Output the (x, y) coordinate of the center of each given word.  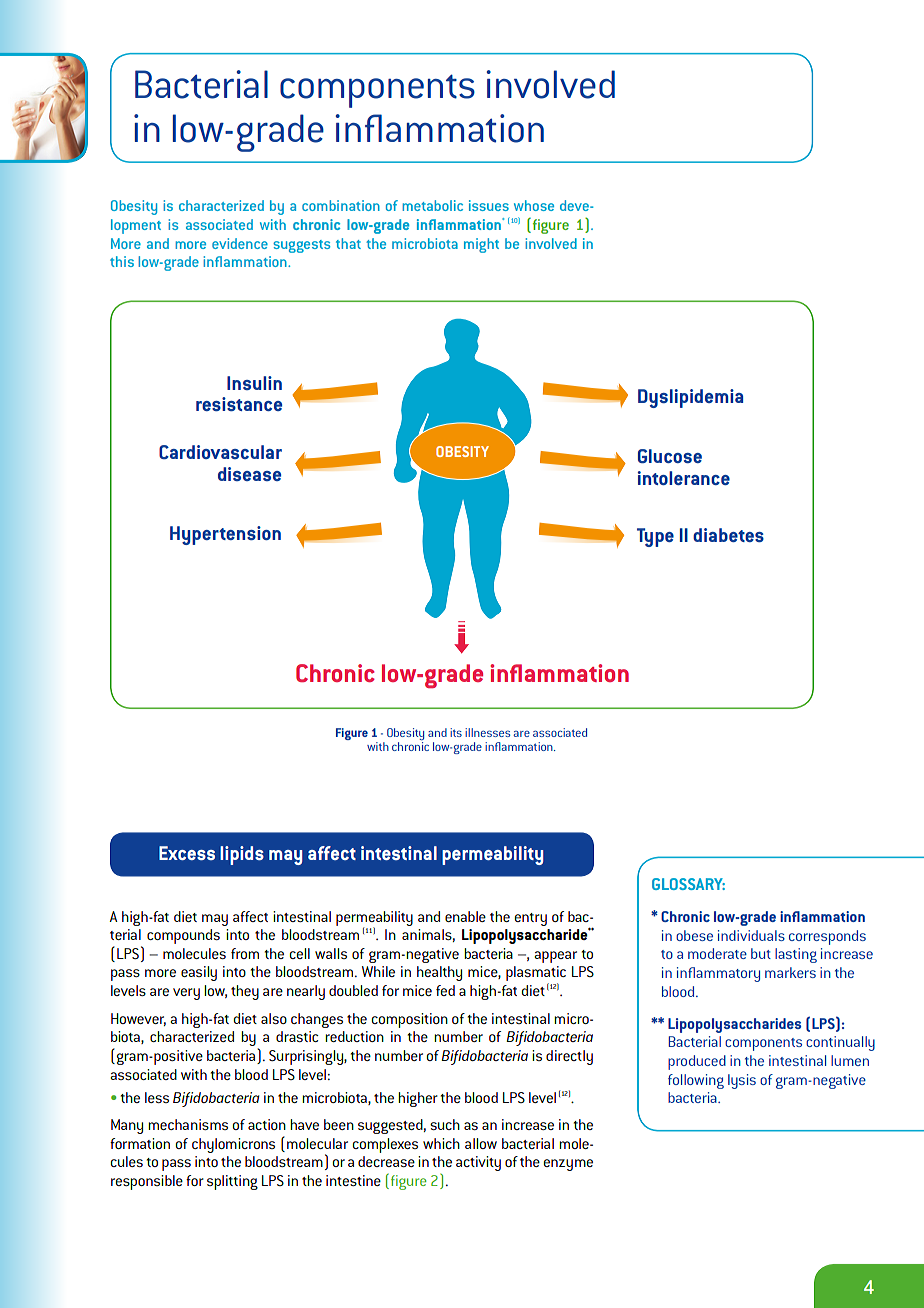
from (245, 953)
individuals (751, 935)
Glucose (670, 456)
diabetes (728, 535)
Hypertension (225, 535)
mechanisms (188, 1124)
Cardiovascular (220, 452)
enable (465, 916)
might (481, 245)
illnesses (487, 732)
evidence (240, 243)
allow (481, 1143)
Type (655, 537)
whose (534, 205)
